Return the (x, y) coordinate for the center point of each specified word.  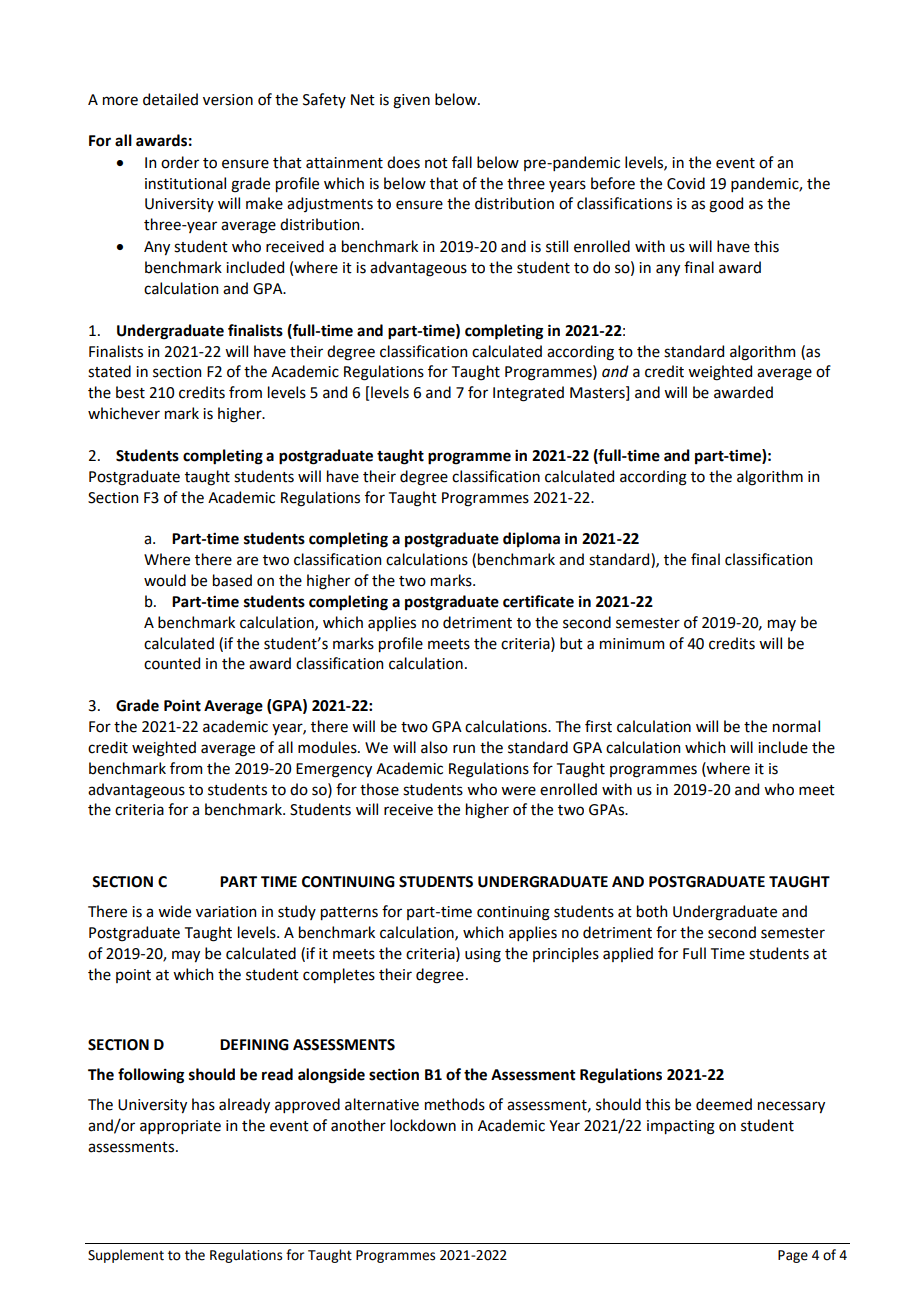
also (434, 747)
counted (172, 663)
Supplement (126, 1256)
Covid (686, 183)
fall (462, 162)
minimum (632, 644)
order (180, 162)
